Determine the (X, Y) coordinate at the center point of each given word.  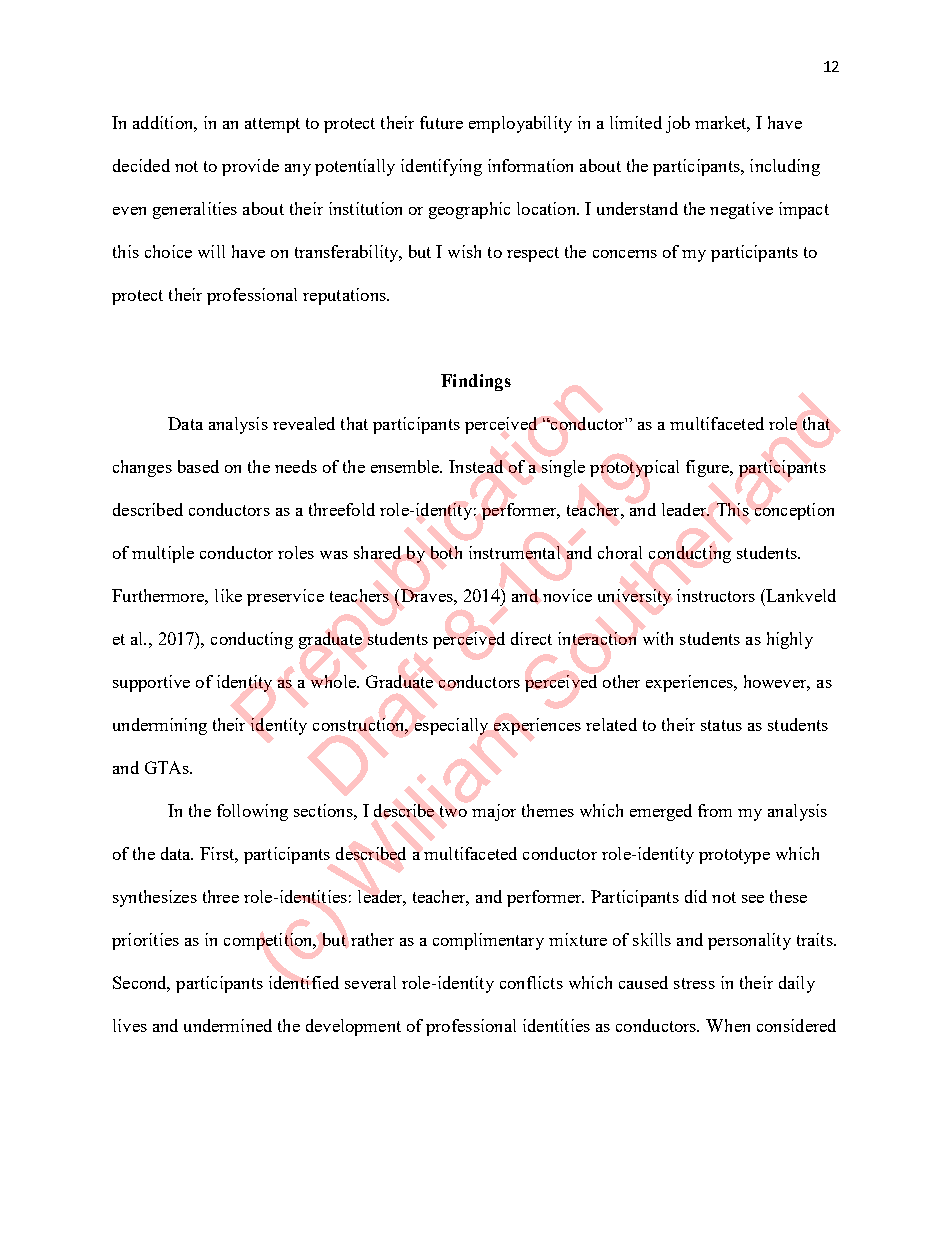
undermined (228, 1025)
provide (250, 167)
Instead (476, 466)
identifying (441, 167)
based (198, 466)
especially (451, 726)
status (721, 725)
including (785, 167)
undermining (160, 726)
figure (709, 468)
